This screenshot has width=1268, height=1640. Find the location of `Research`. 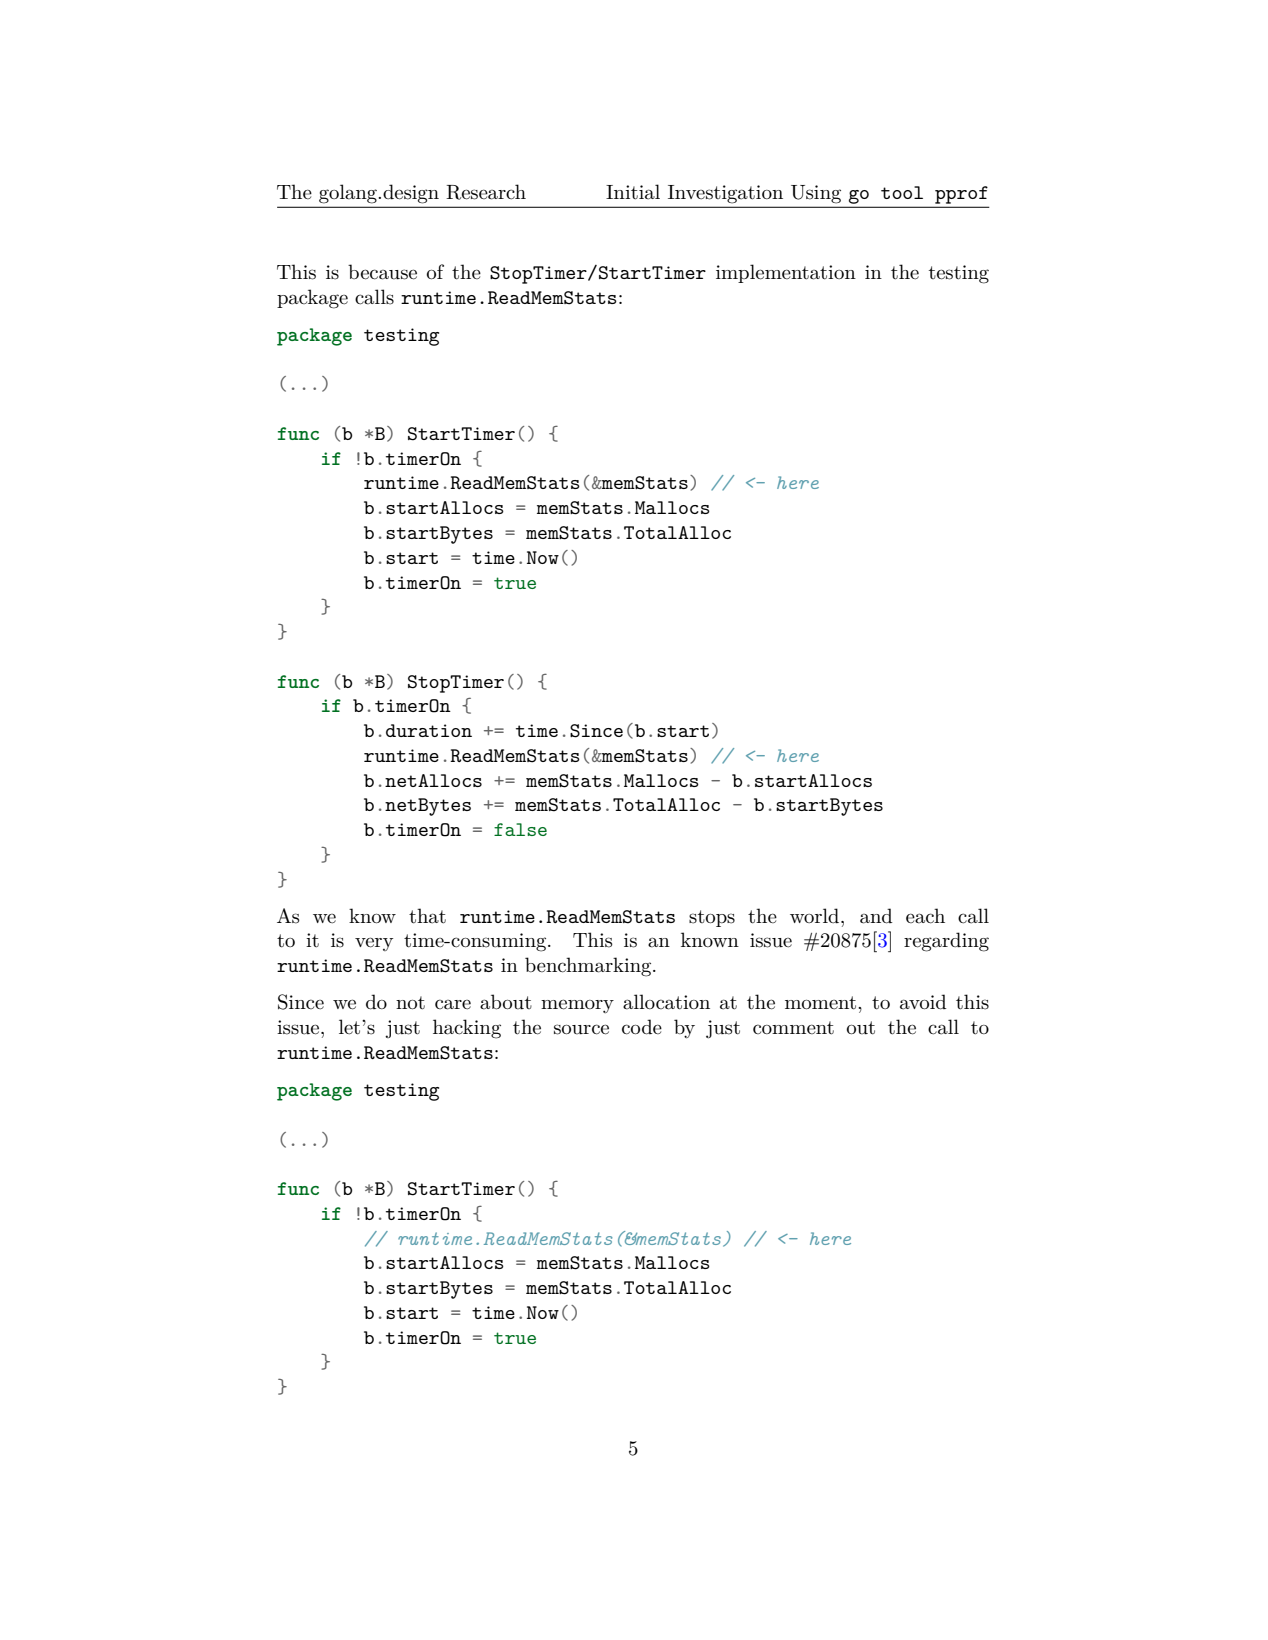

Research is located at coordinates (486, 192).
